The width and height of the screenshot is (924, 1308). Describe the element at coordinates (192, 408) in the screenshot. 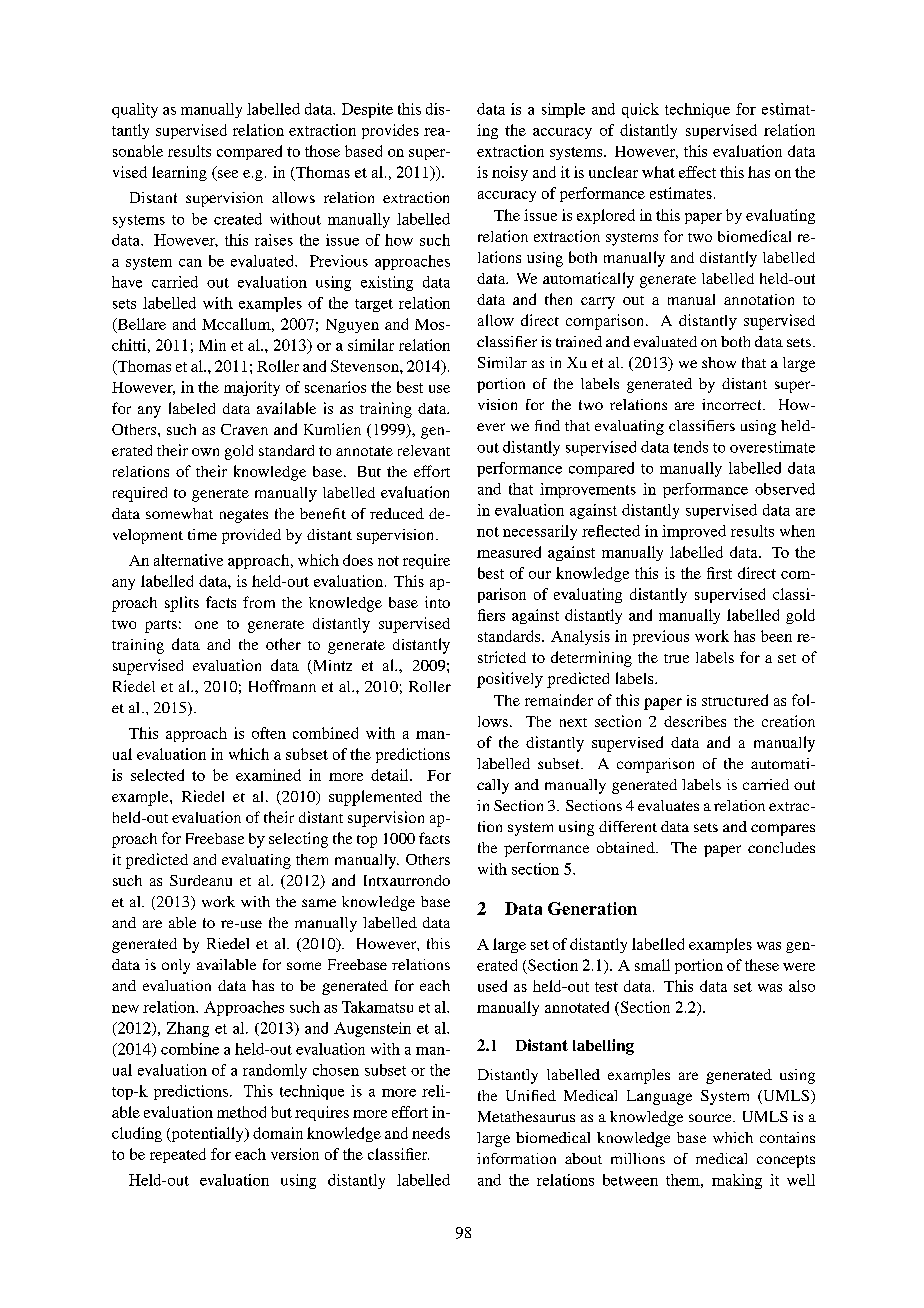

I see `labeled` at that location.
